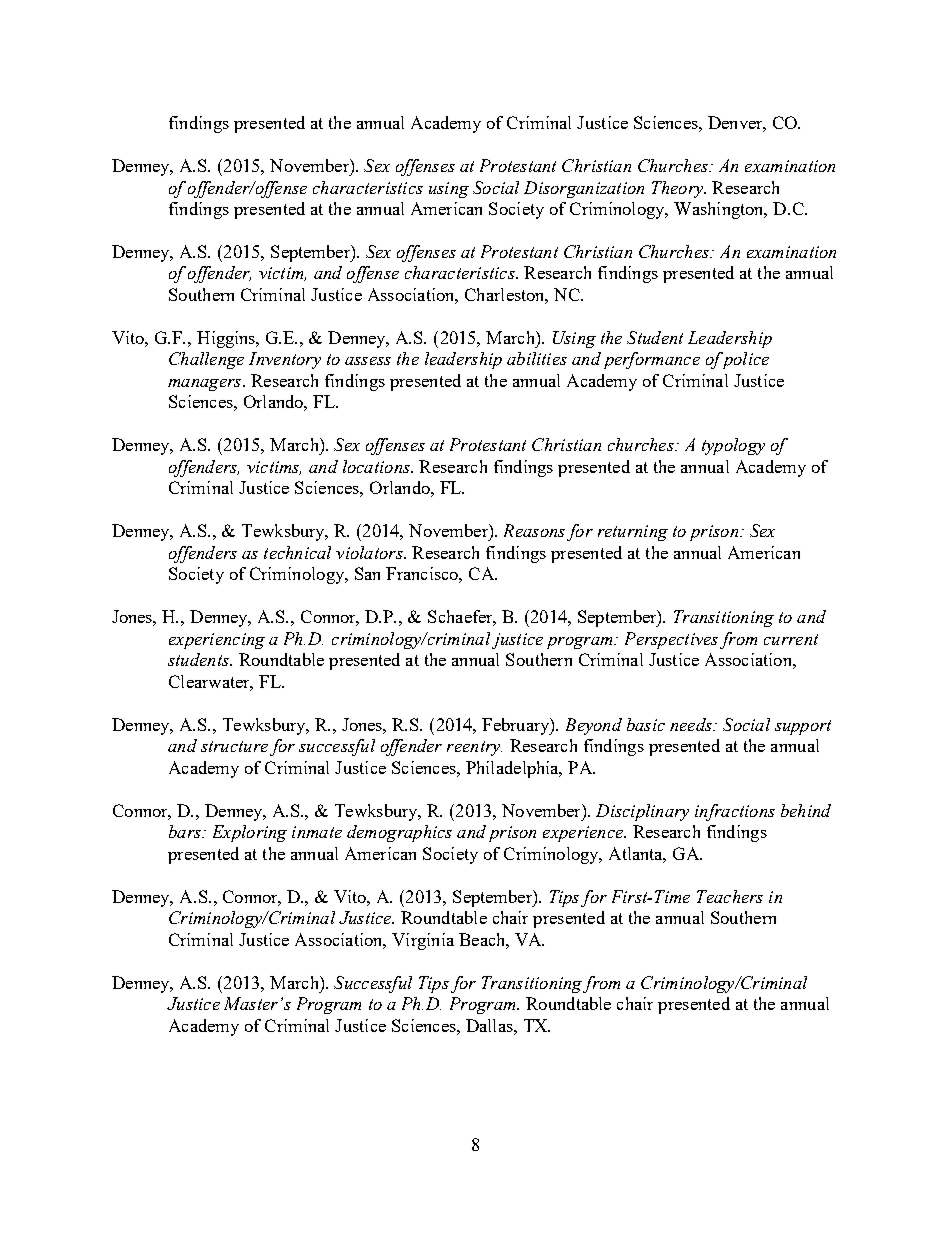 The image size is (952, 1233). I want to click on Dallas, so click(490, 1025).
